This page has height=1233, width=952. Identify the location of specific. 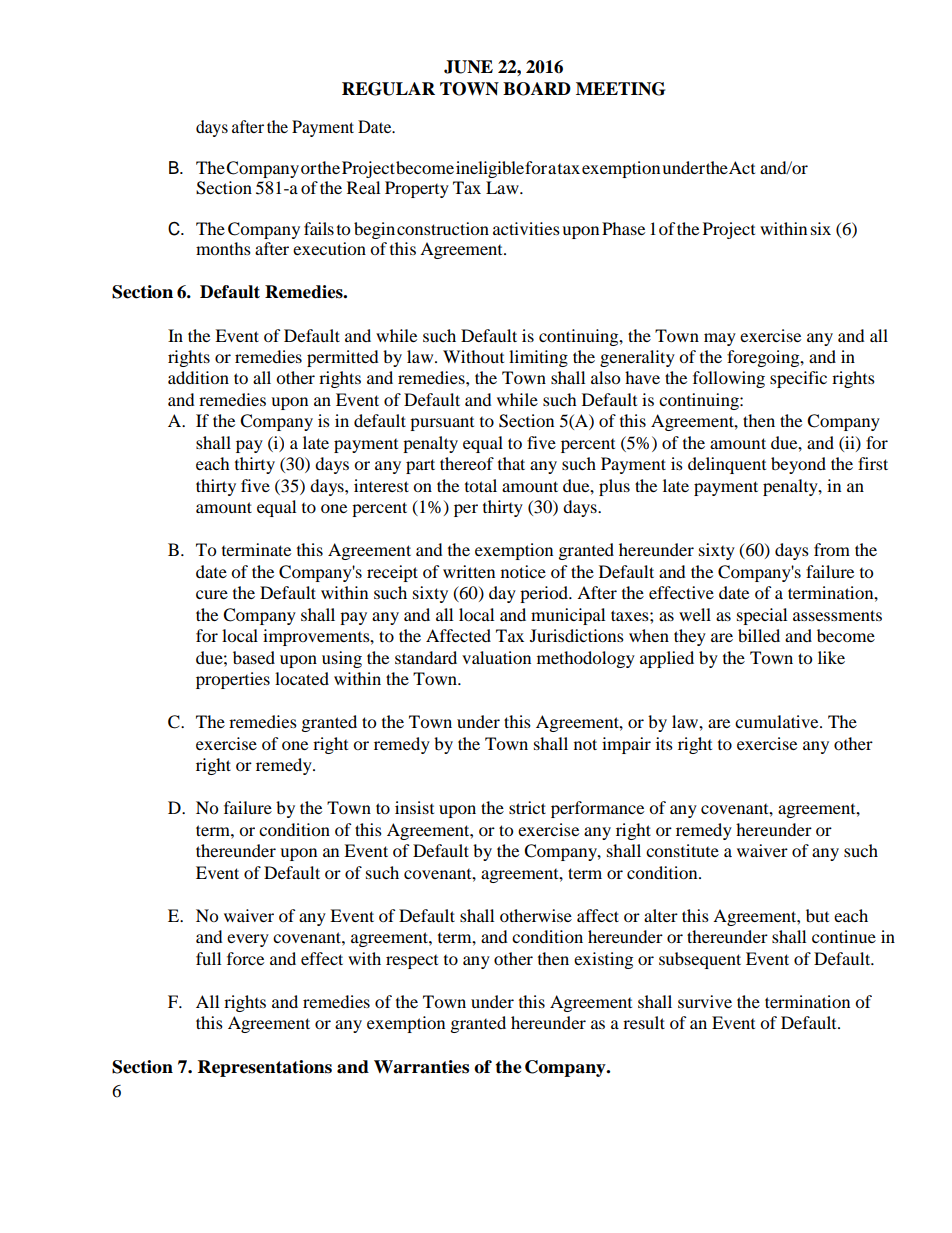
(798, 379).
